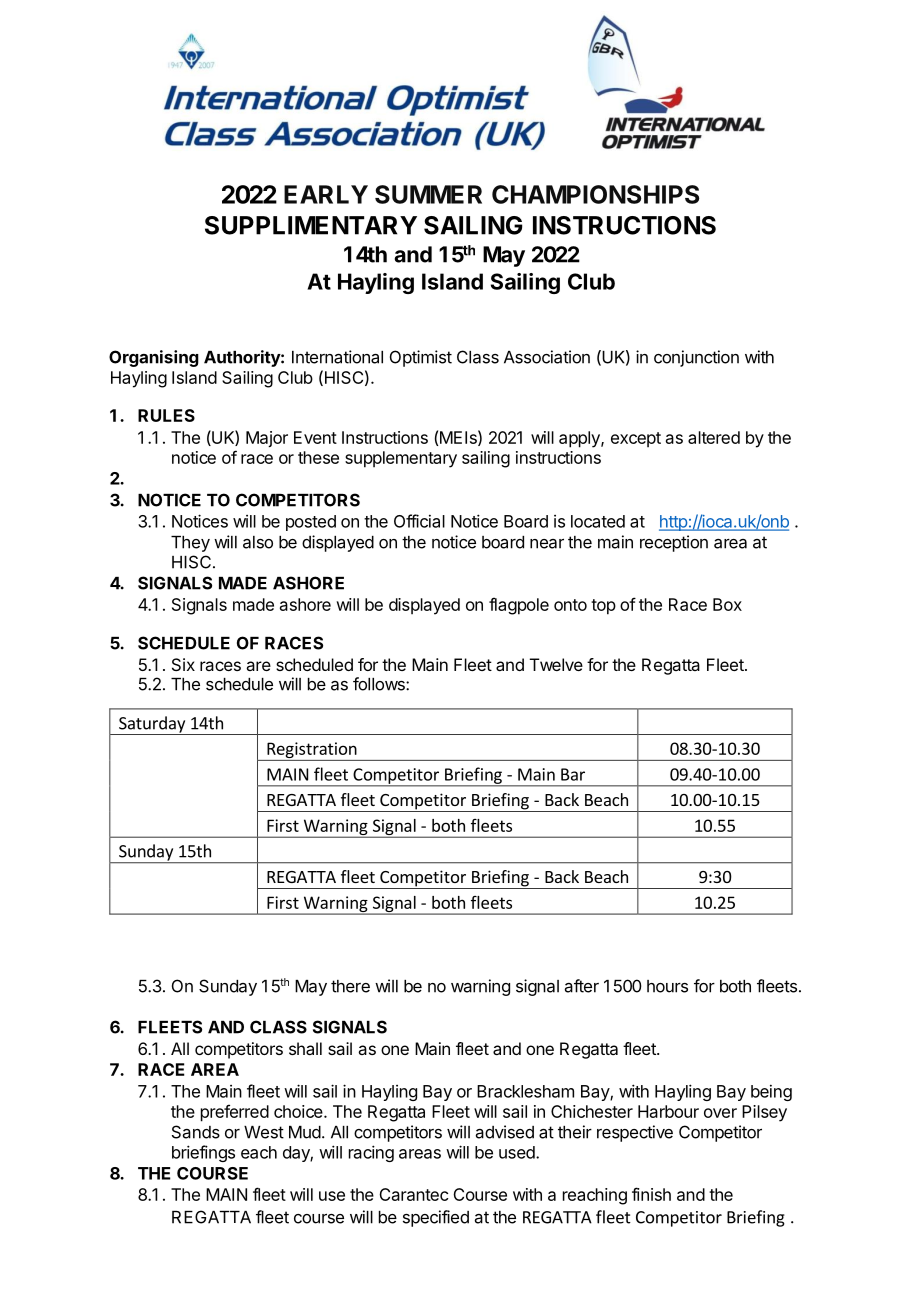 This screenshot has height=1308, width=924. I want to click on Registration, so click(312, 751).
